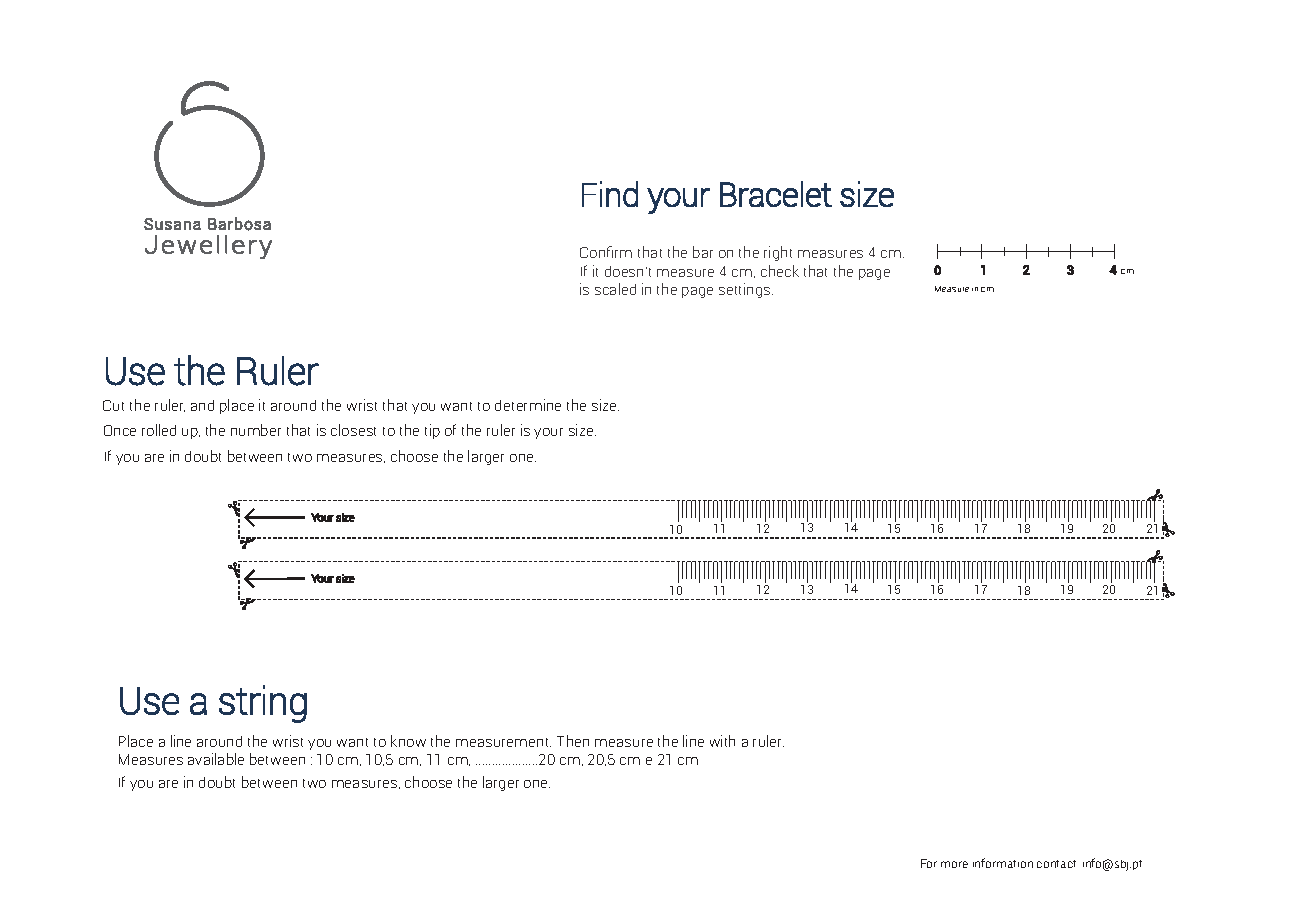 This image has height=924, width=1308. What do you see at coordinates (216, 759) in the image?
I see `available` at bounding box center [216, 759].
